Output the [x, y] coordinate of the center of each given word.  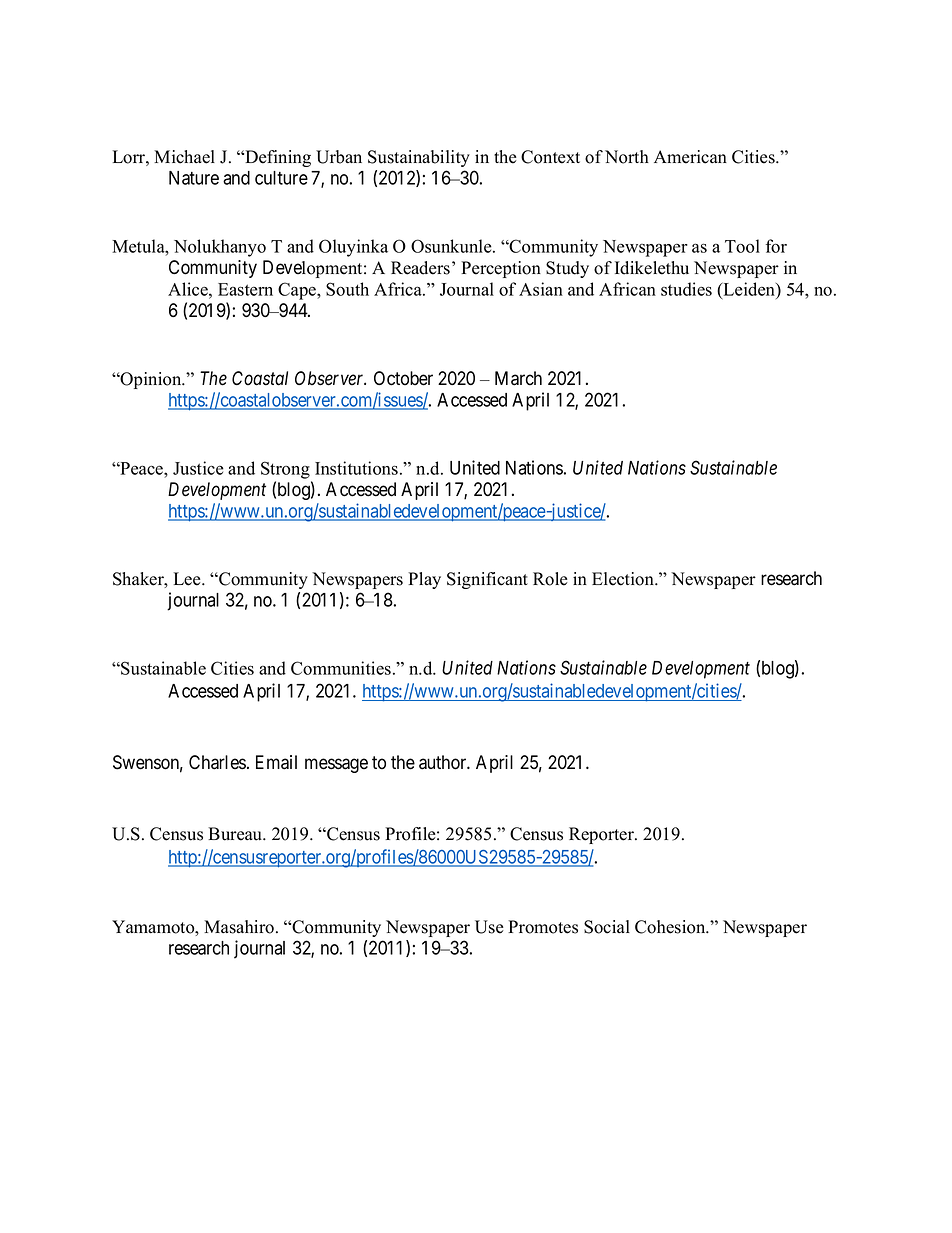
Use [489, 927]
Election [624, 579]
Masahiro [239, 927]
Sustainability [419, 158]
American [690, 157]
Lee [188, 579]
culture [281, 178]
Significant [487, 580]
